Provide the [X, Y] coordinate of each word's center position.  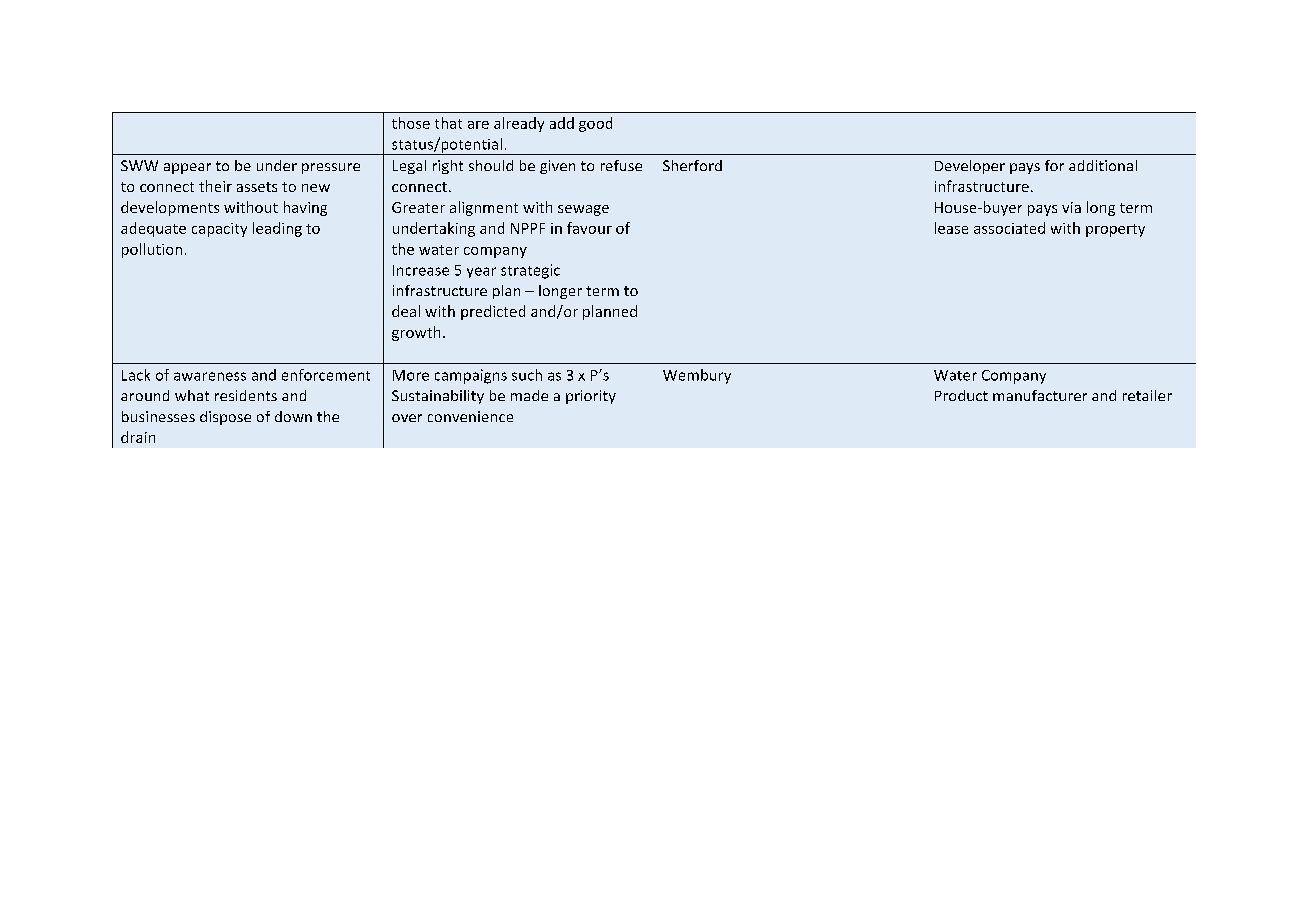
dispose [225, 418]
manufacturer [1040, 395]
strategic [530, 271]
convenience [470, 416]
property [1115, 230]
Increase [421, 270]
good [595, 124]
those [411, 123]
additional [1103, 165]
